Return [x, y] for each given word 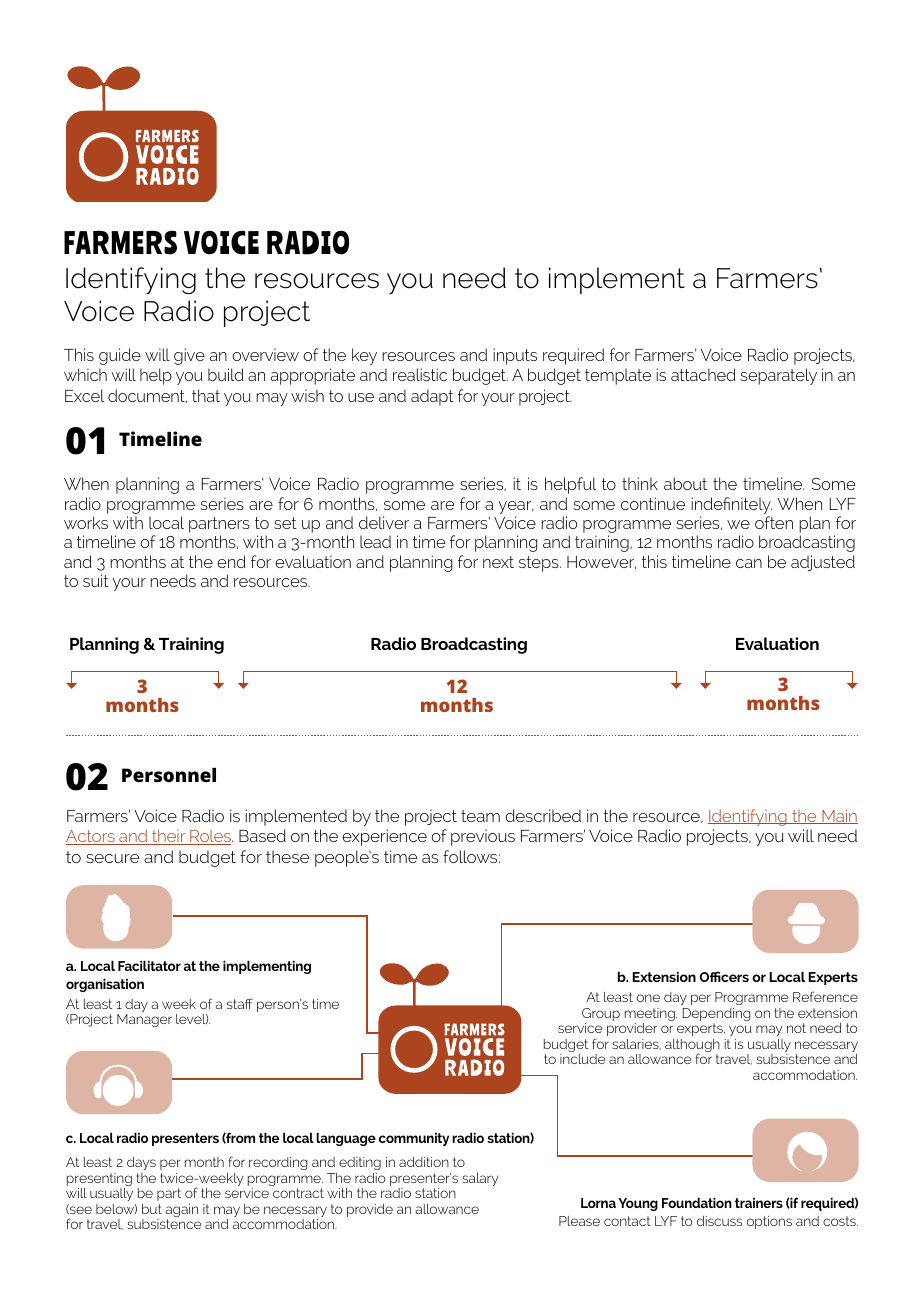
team [480, 816]
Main [839, 816]
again [182, 1212]
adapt [432, 397]
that [206, 395]
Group [601, 1016]
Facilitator [149, 965]
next [498, 562]
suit [96, 580]
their [169, 837]
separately [778, 376]
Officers [724, 976]
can [749, 563]
